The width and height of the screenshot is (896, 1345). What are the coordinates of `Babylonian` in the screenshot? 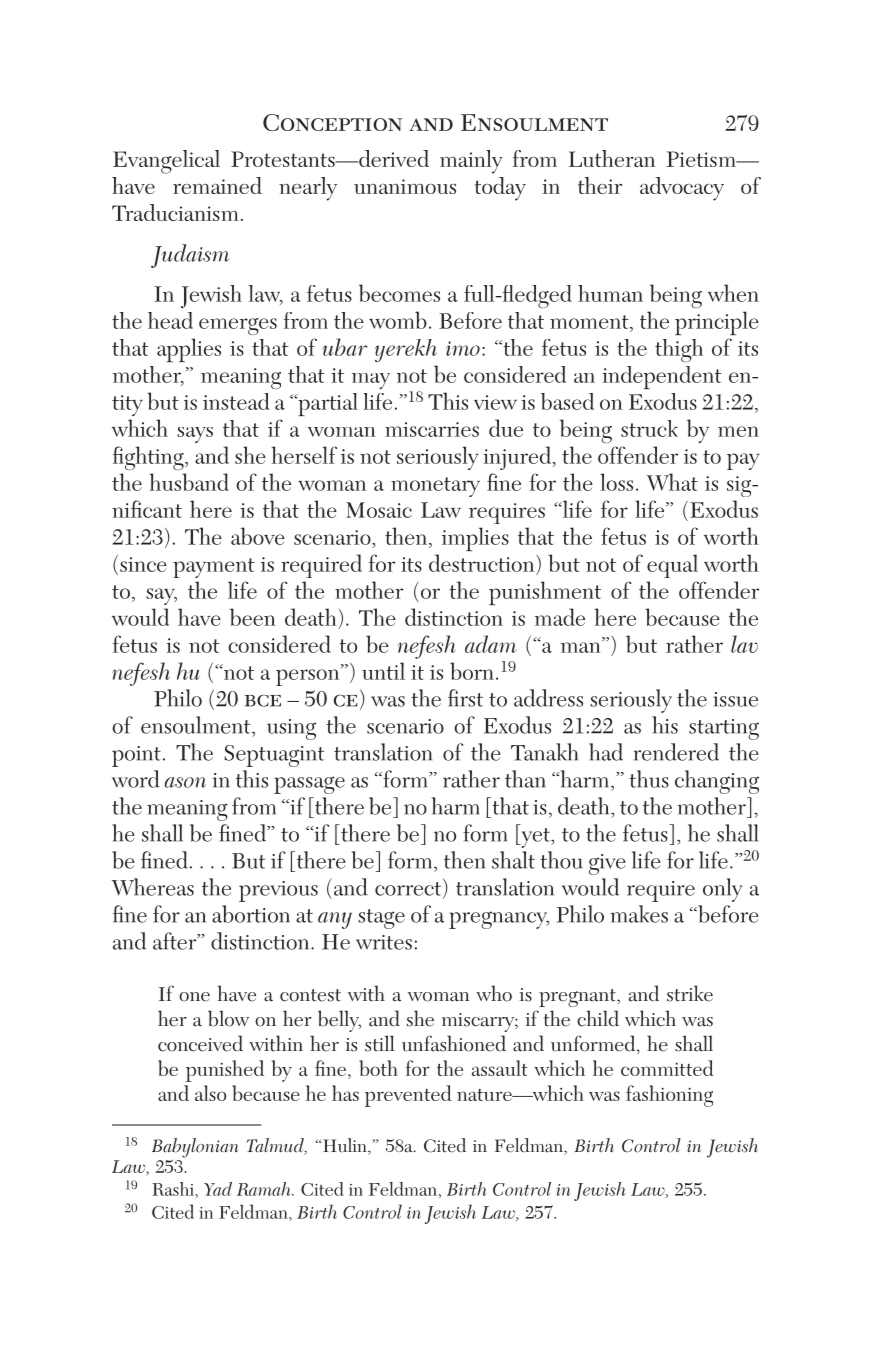 It's located at (195, 1148).
